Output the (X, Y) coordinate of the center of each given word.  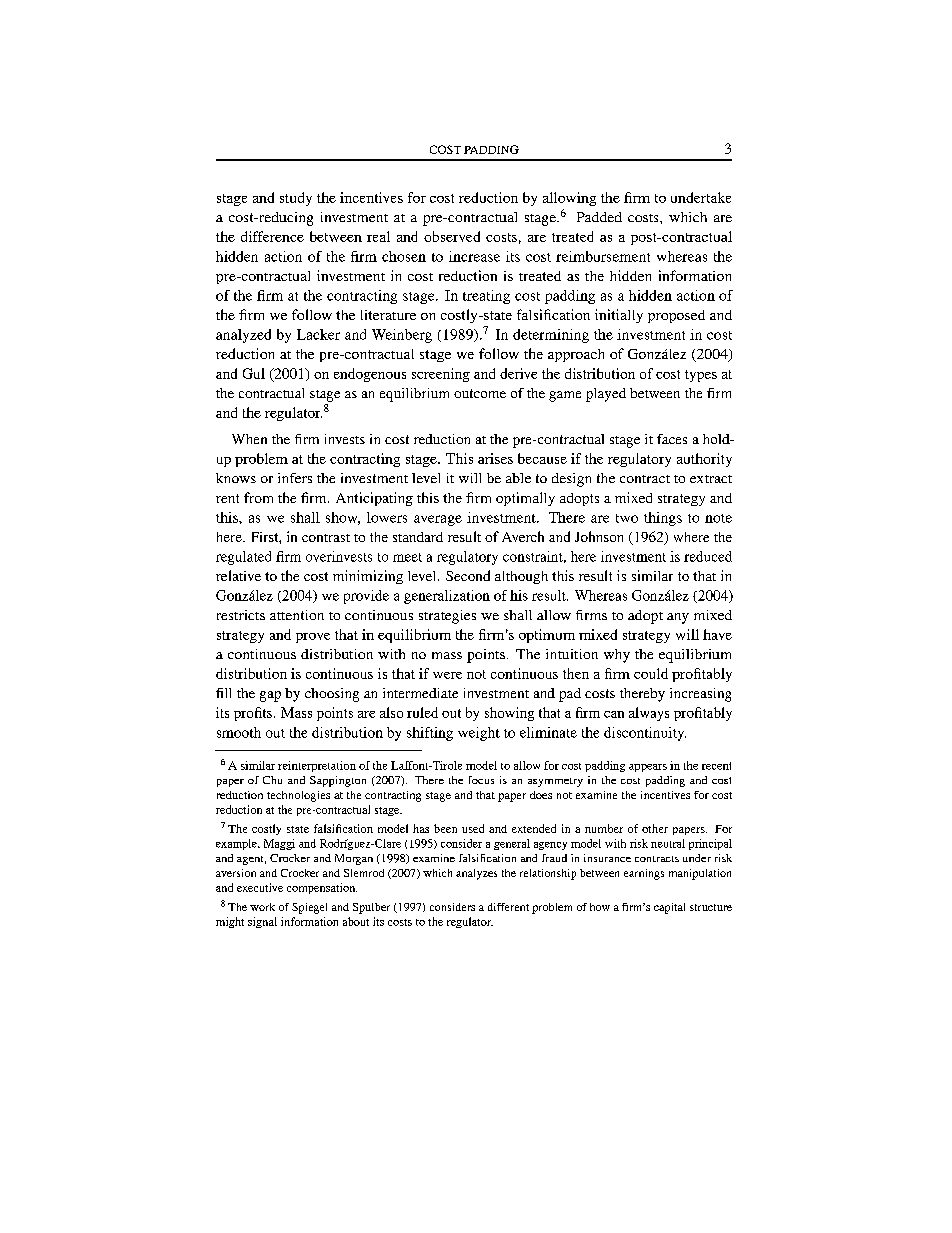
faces (672, 439)
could (651, 673)
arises (495, 458)
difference (272, 236)
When (249, 439)
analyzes (476, 874)
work (262, 907)
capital (669, 908)
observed (452, 236)
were (447, 675)
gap (270, 696)
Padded (599, 217)
